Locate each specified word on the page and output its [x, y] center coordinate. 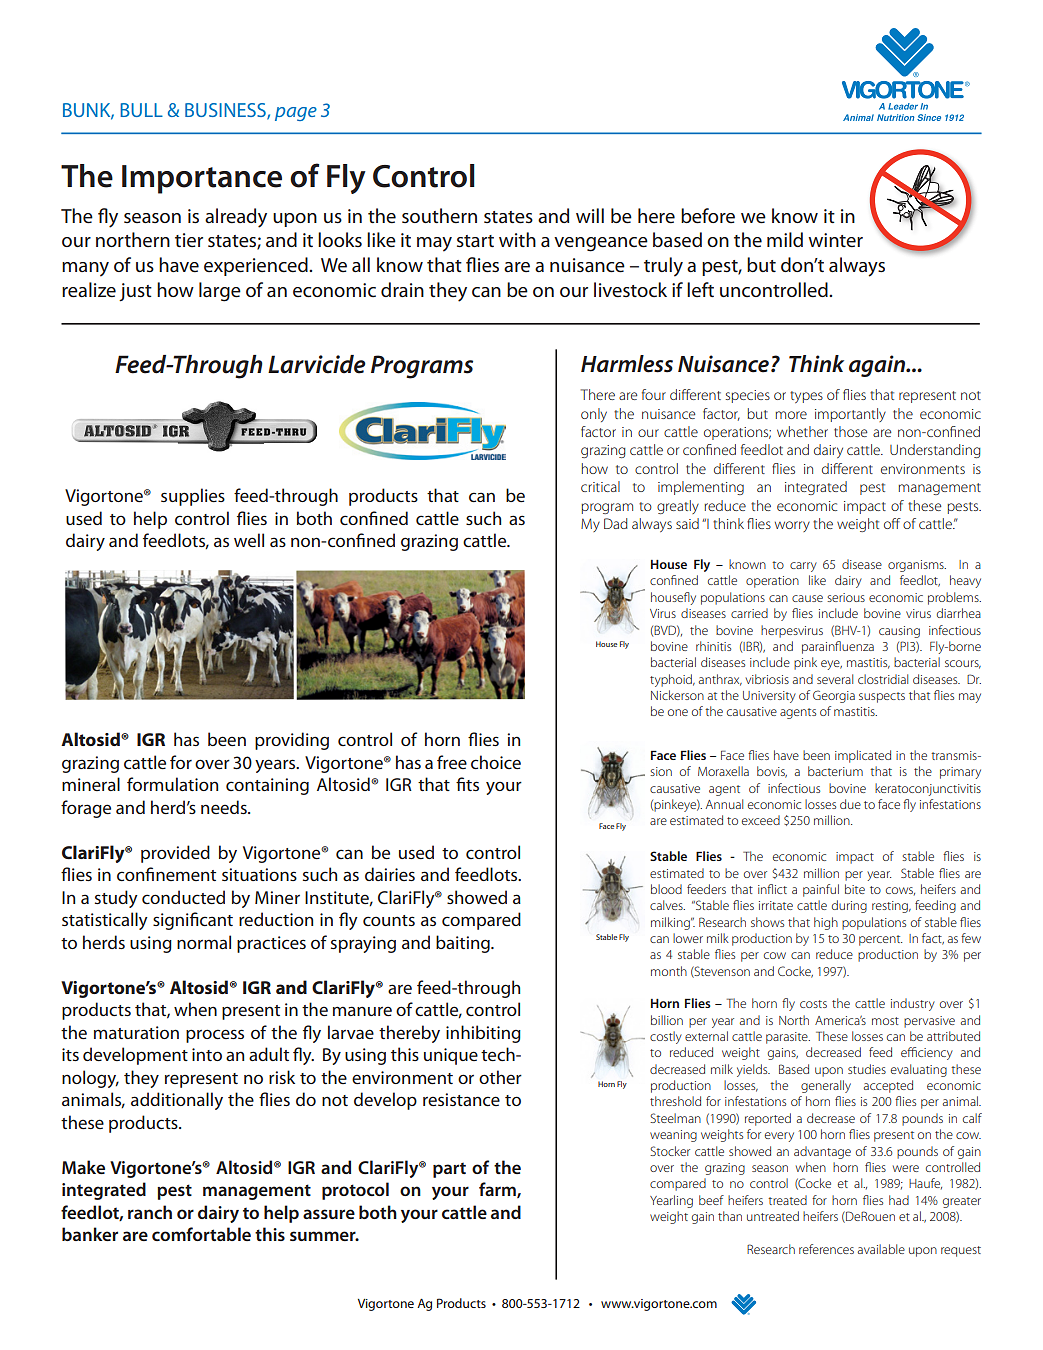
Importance [202, 179]
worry [792, 526]
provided [175, 854]
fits [467, 784]
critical [600, 486]
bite [855, 889]
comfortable [201, 1234]
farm [498, 1190]
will [590, 215]
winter [835, 240]
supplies [193, 497]
